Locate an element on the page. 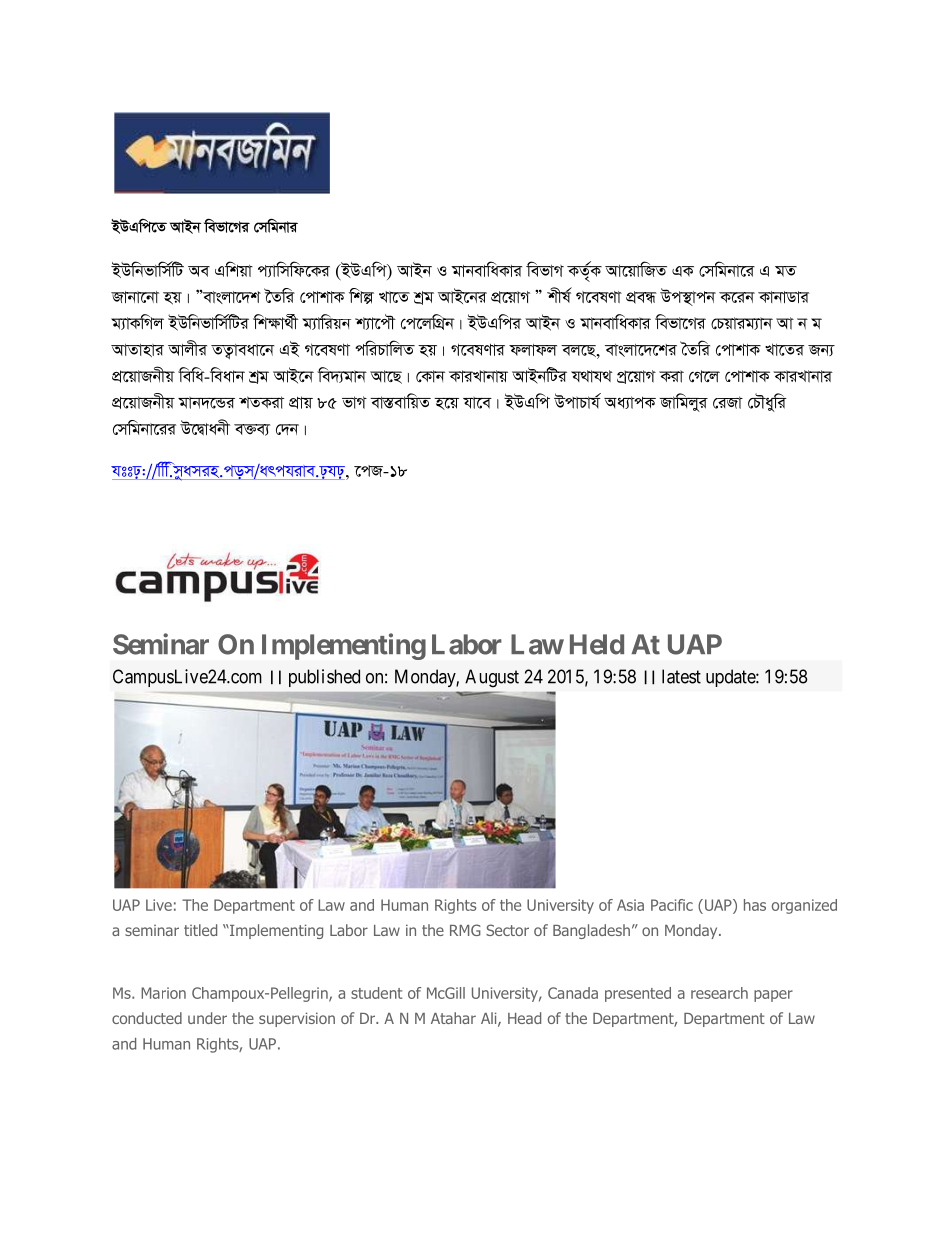 The height and width of the image is (1233, 952). August is located at coordinates (492, 678).
